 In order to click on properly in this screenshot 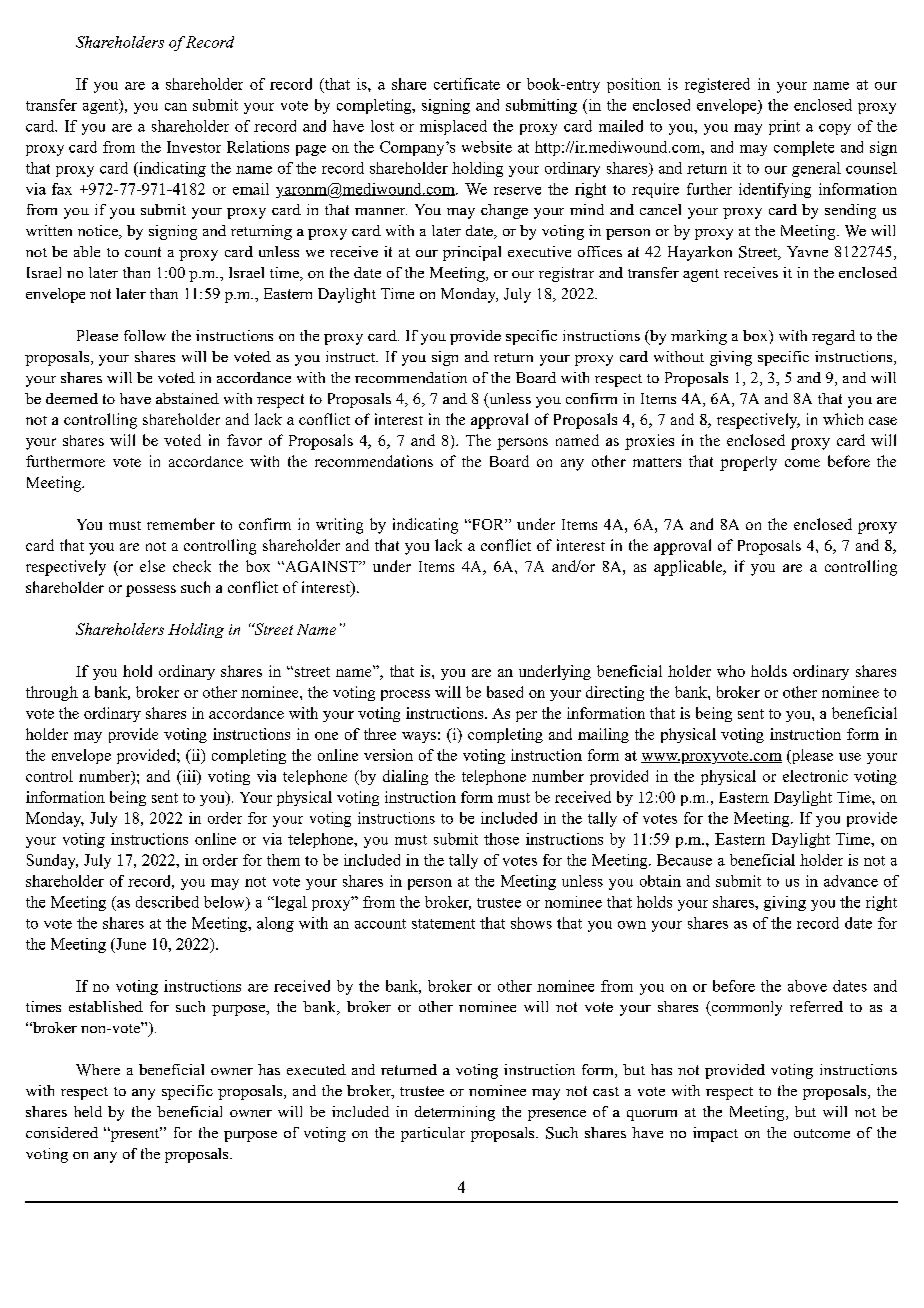, I will do `click(748, 463)`.
